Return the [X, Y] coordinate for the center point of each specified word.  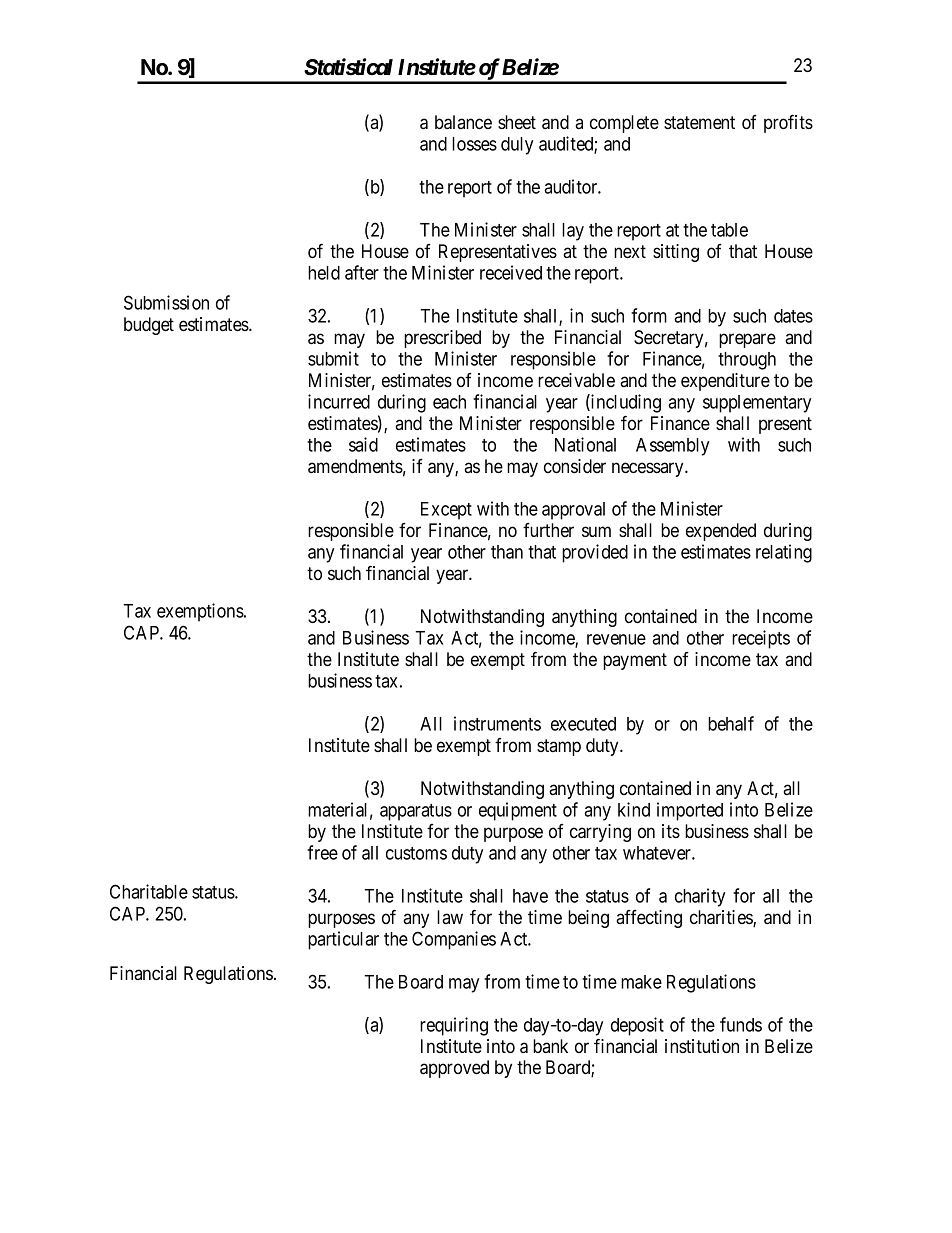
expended [721, 532]
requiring [454, 1026]
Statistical [348, 67]
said [363, 444]
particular [343, 940]
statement [699, 122]
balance [463, 122]
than [507, 552]
